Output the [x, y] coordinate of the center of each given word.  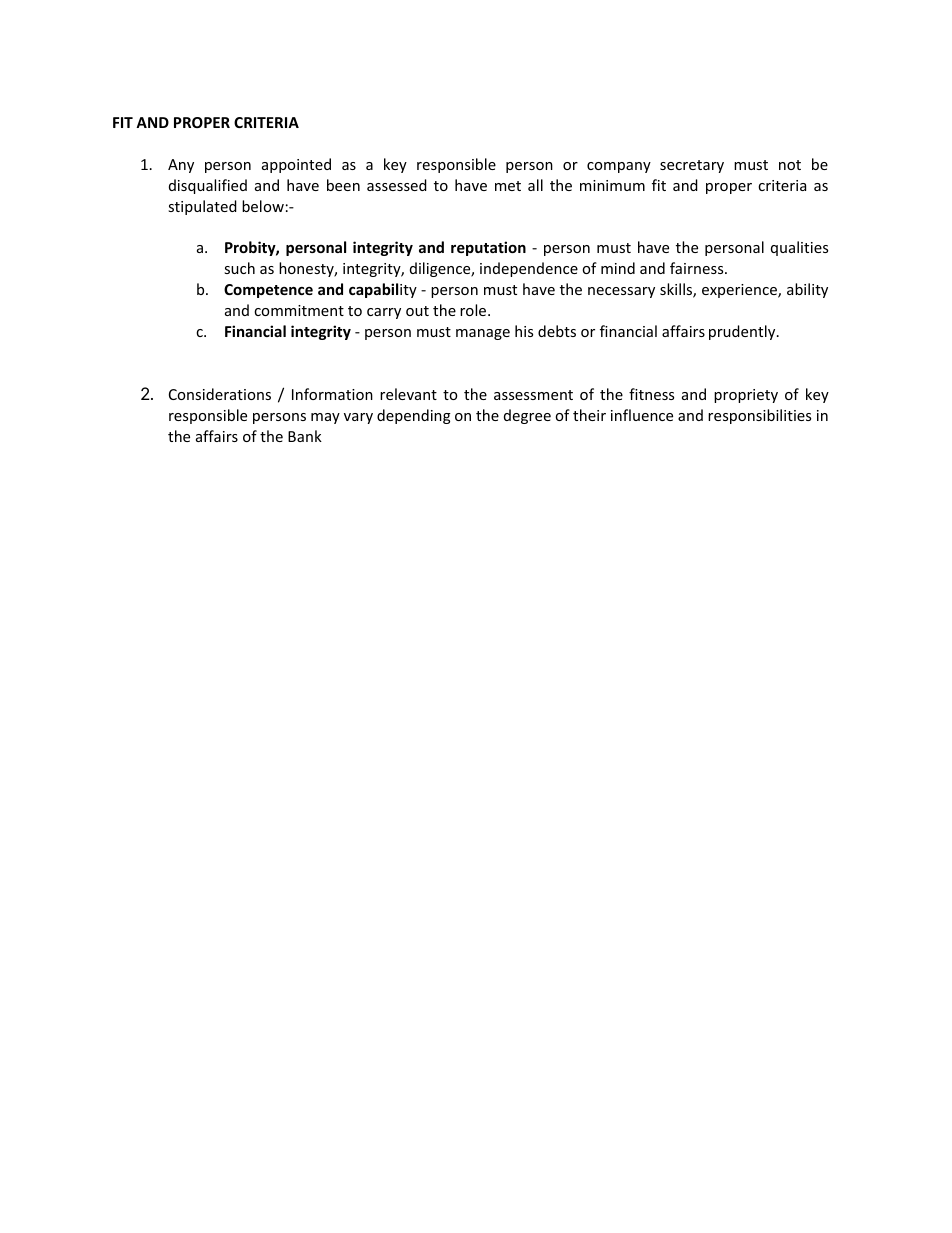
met [508, 186]
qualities [799, 248]
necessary [621, 292]
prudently [743, 332]
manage [483, 334]
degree [527, 416]
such [239, 268]
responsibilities [759, 416]
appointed [296, 165]
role [474, 310]
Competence [268, 291]
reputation [488, 248]
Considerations [220, 394]
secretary [692, 166]
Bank [305, 436]
